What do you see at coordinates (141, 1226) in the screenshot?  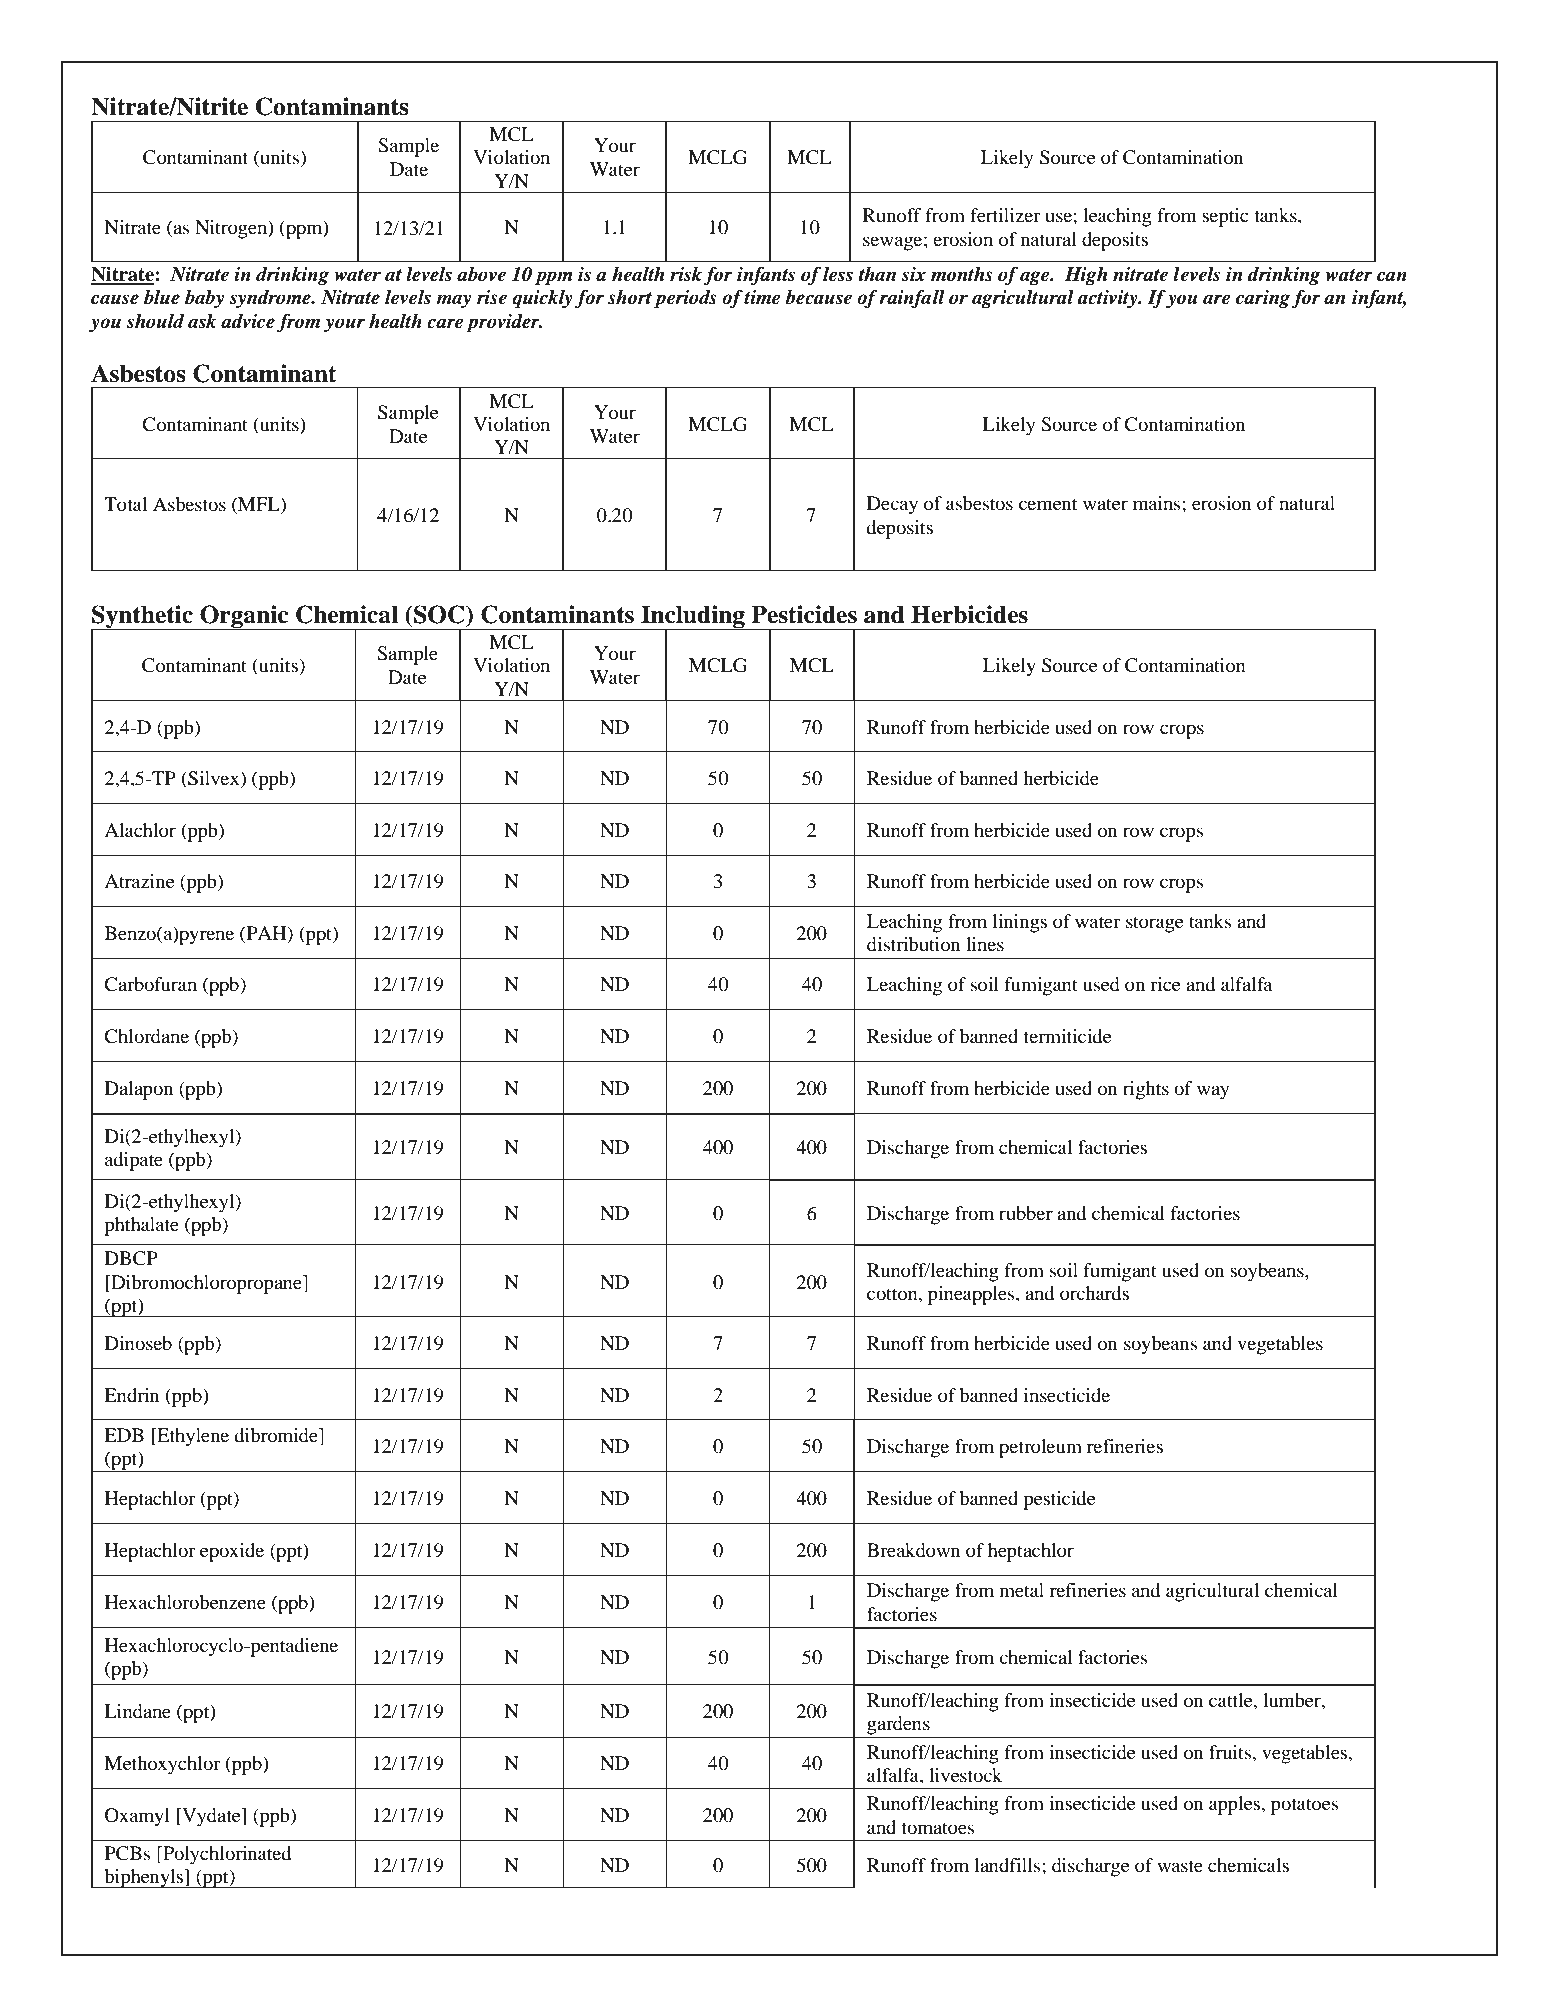 I see `phthalate` at bounding box center [141, 1226].
